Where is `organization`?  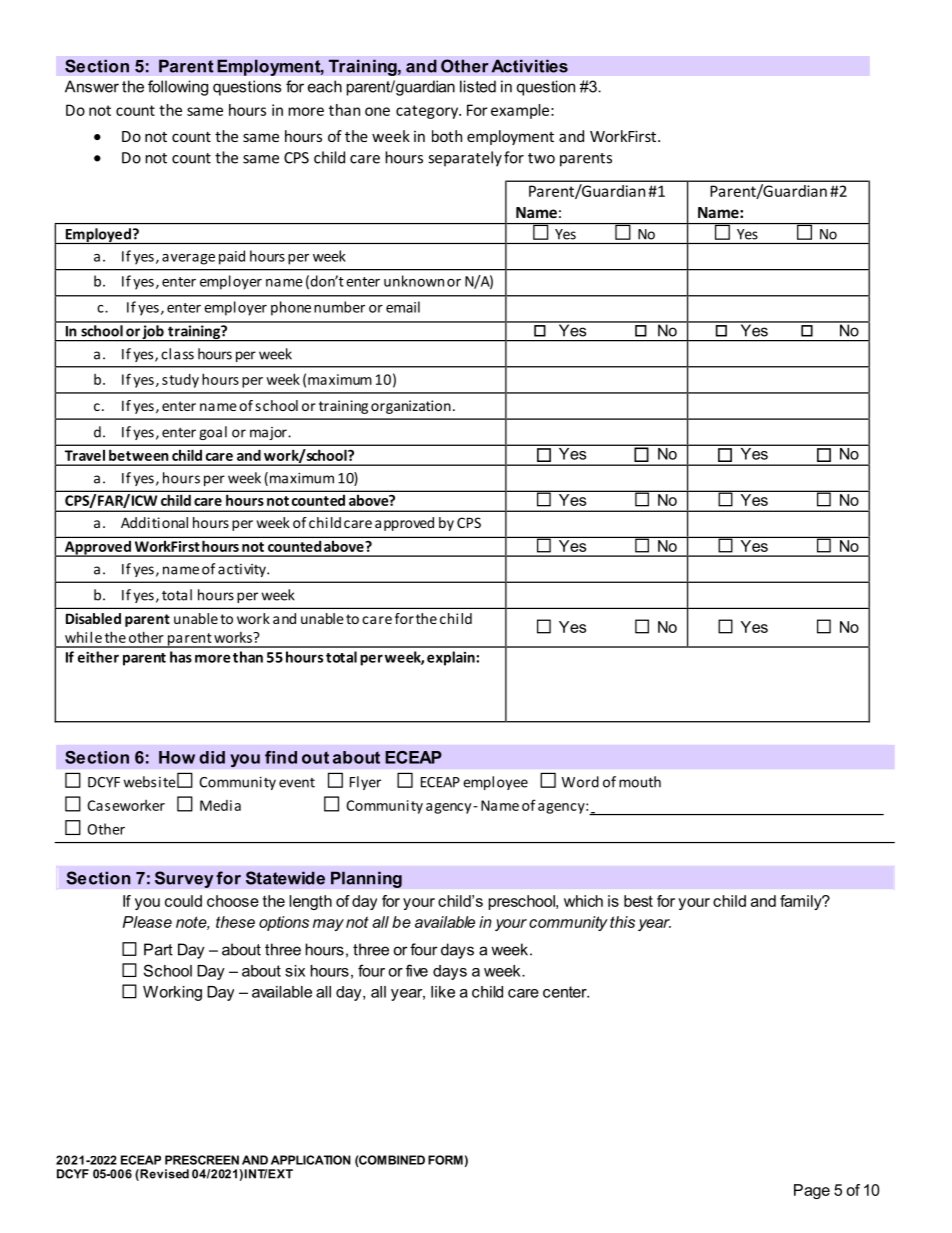
organization is located at coordinates (411, 407).
